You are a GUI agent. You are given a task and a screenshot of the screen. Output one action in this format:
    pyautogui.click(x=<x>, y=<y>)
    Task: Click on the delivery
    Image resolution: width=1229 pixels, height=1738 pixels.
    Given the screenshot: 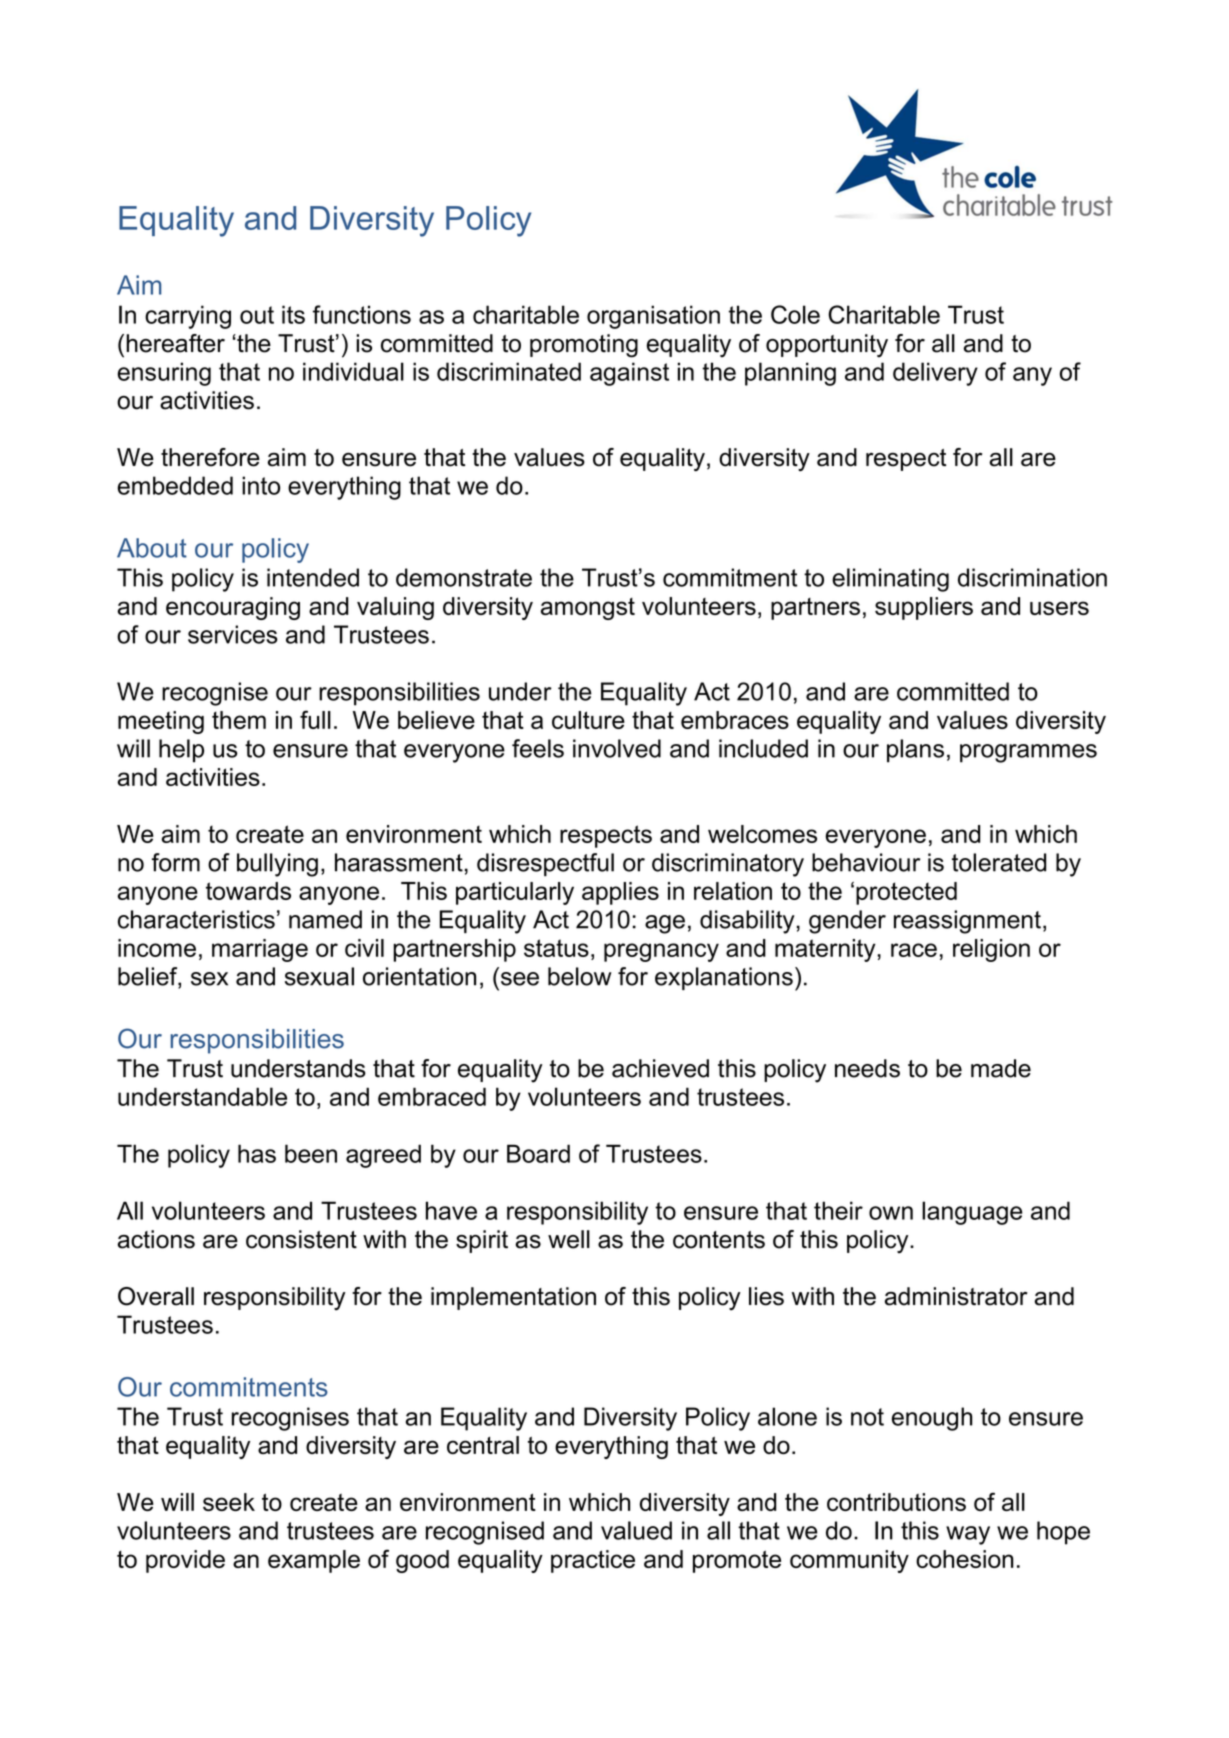 What is the action you would take?
    pyautogui.click(x=935, y=374)
